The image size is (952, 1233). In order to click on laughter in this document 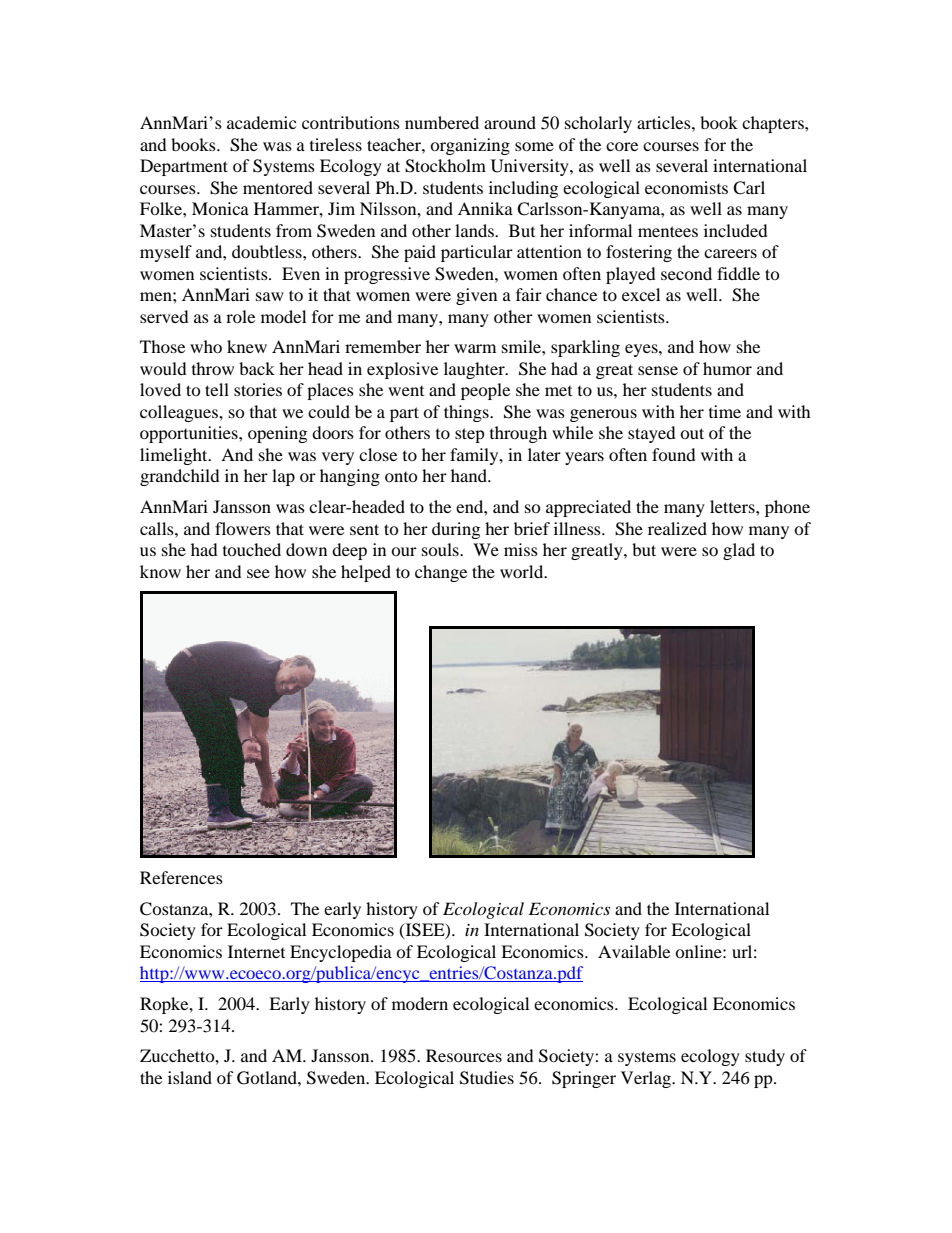, I will do `click(475, 370)`.
